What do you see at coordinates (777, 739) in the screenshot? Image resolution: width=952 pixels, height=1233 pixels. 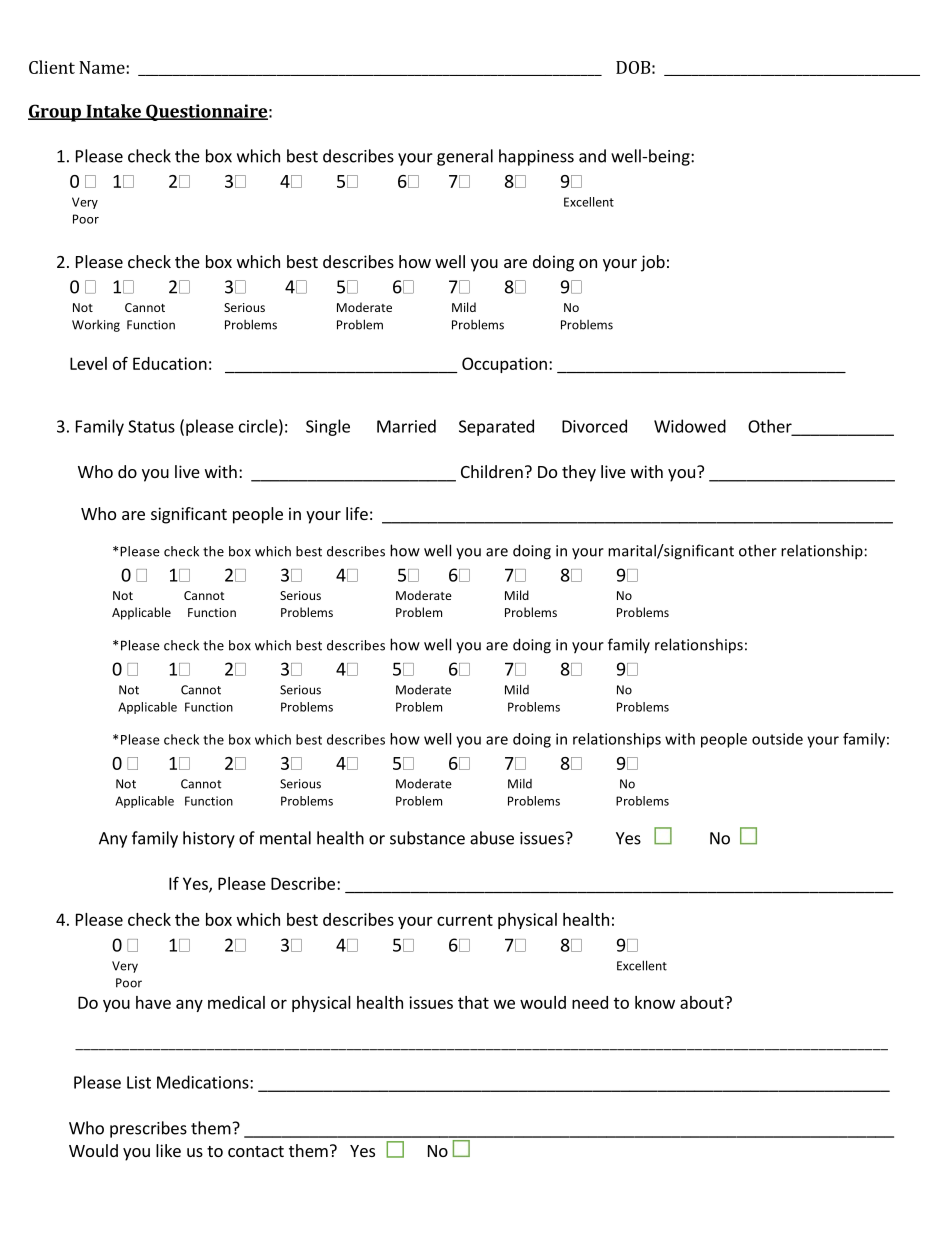 I see `outside` at bounding box center [777, 739].
